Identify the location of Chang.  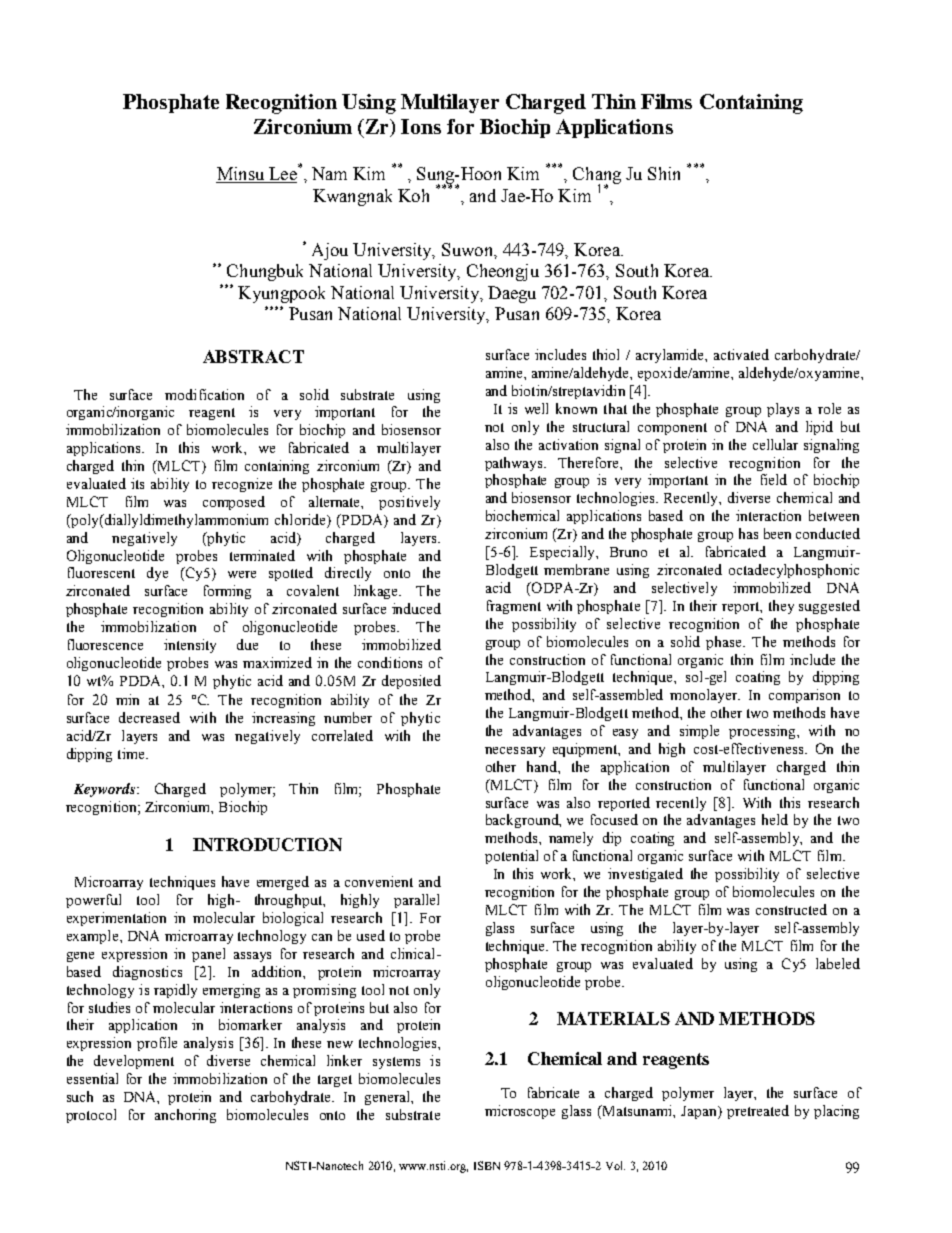
(597, 177).
